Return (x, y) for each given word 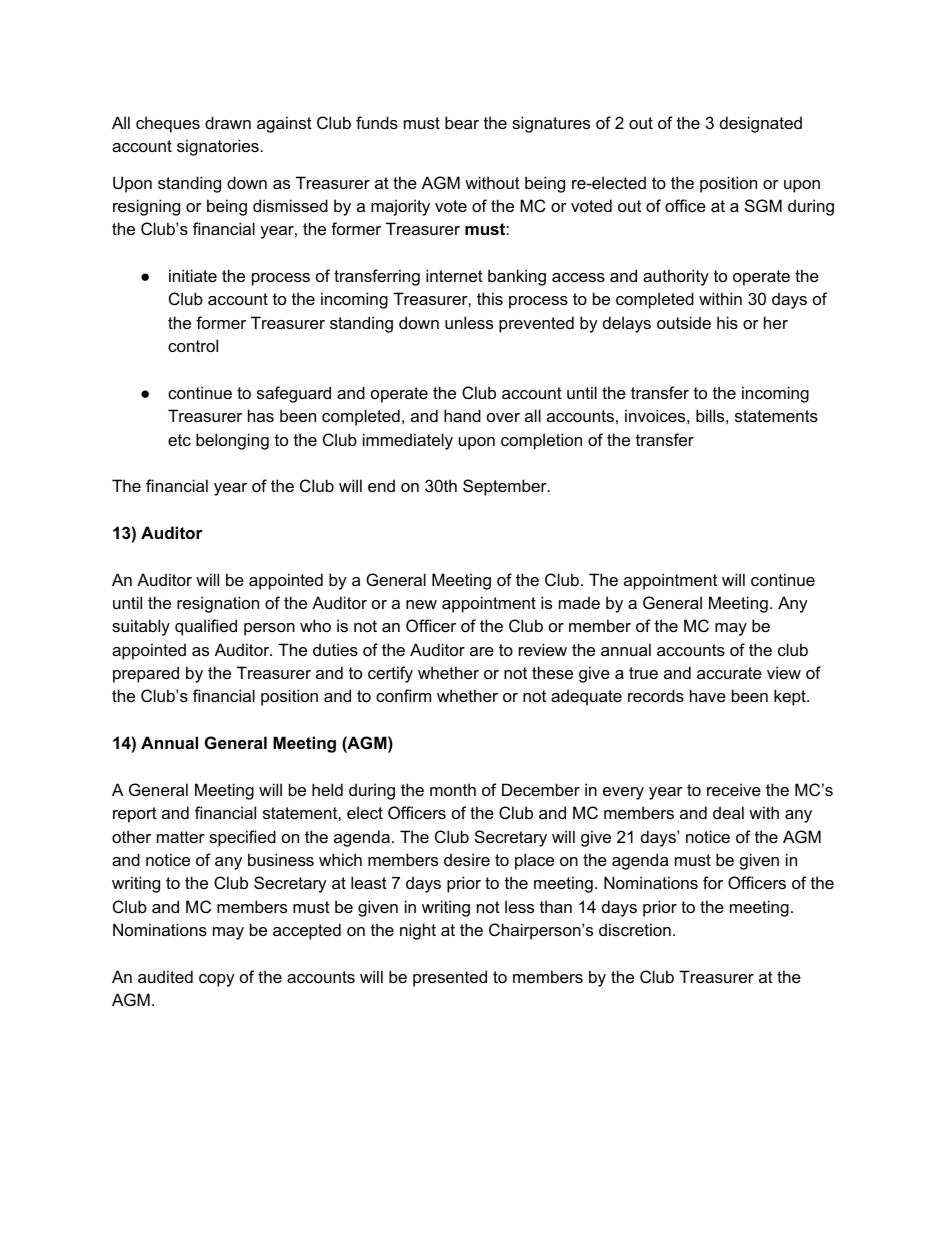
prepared (146, 674)
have (708, 695)
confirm (403, 695)
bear (462, 122)
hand (462, 415)
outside (684, 322)
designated (761, 124)
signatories (218, 147)
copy (217, 980)
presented (450, 978)
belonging (232, 441)
